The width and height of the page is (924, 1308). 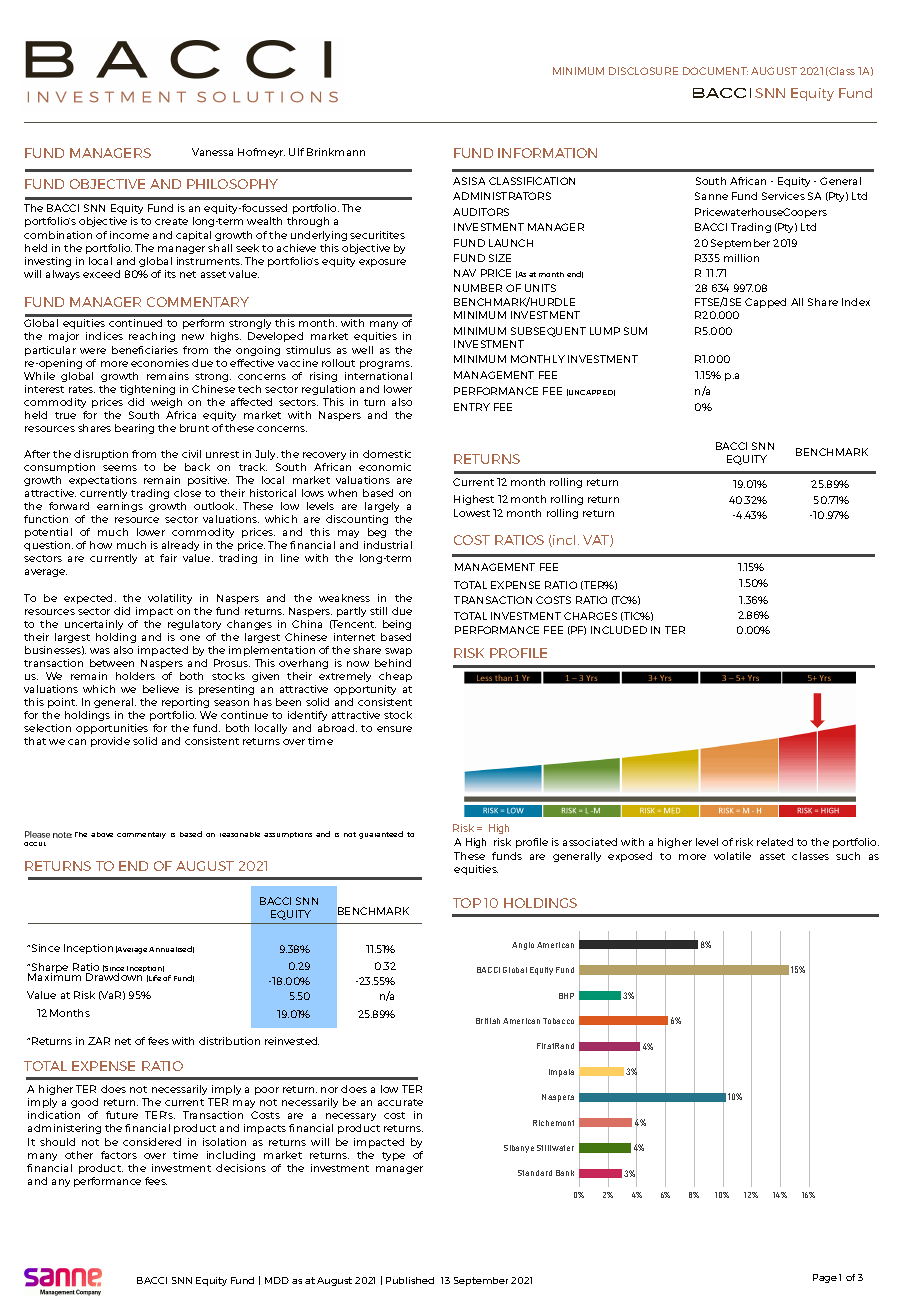 What do you see at coordinates (590, 616) in the page?
I see `CHARGES` at bounding box center [590, 616].
